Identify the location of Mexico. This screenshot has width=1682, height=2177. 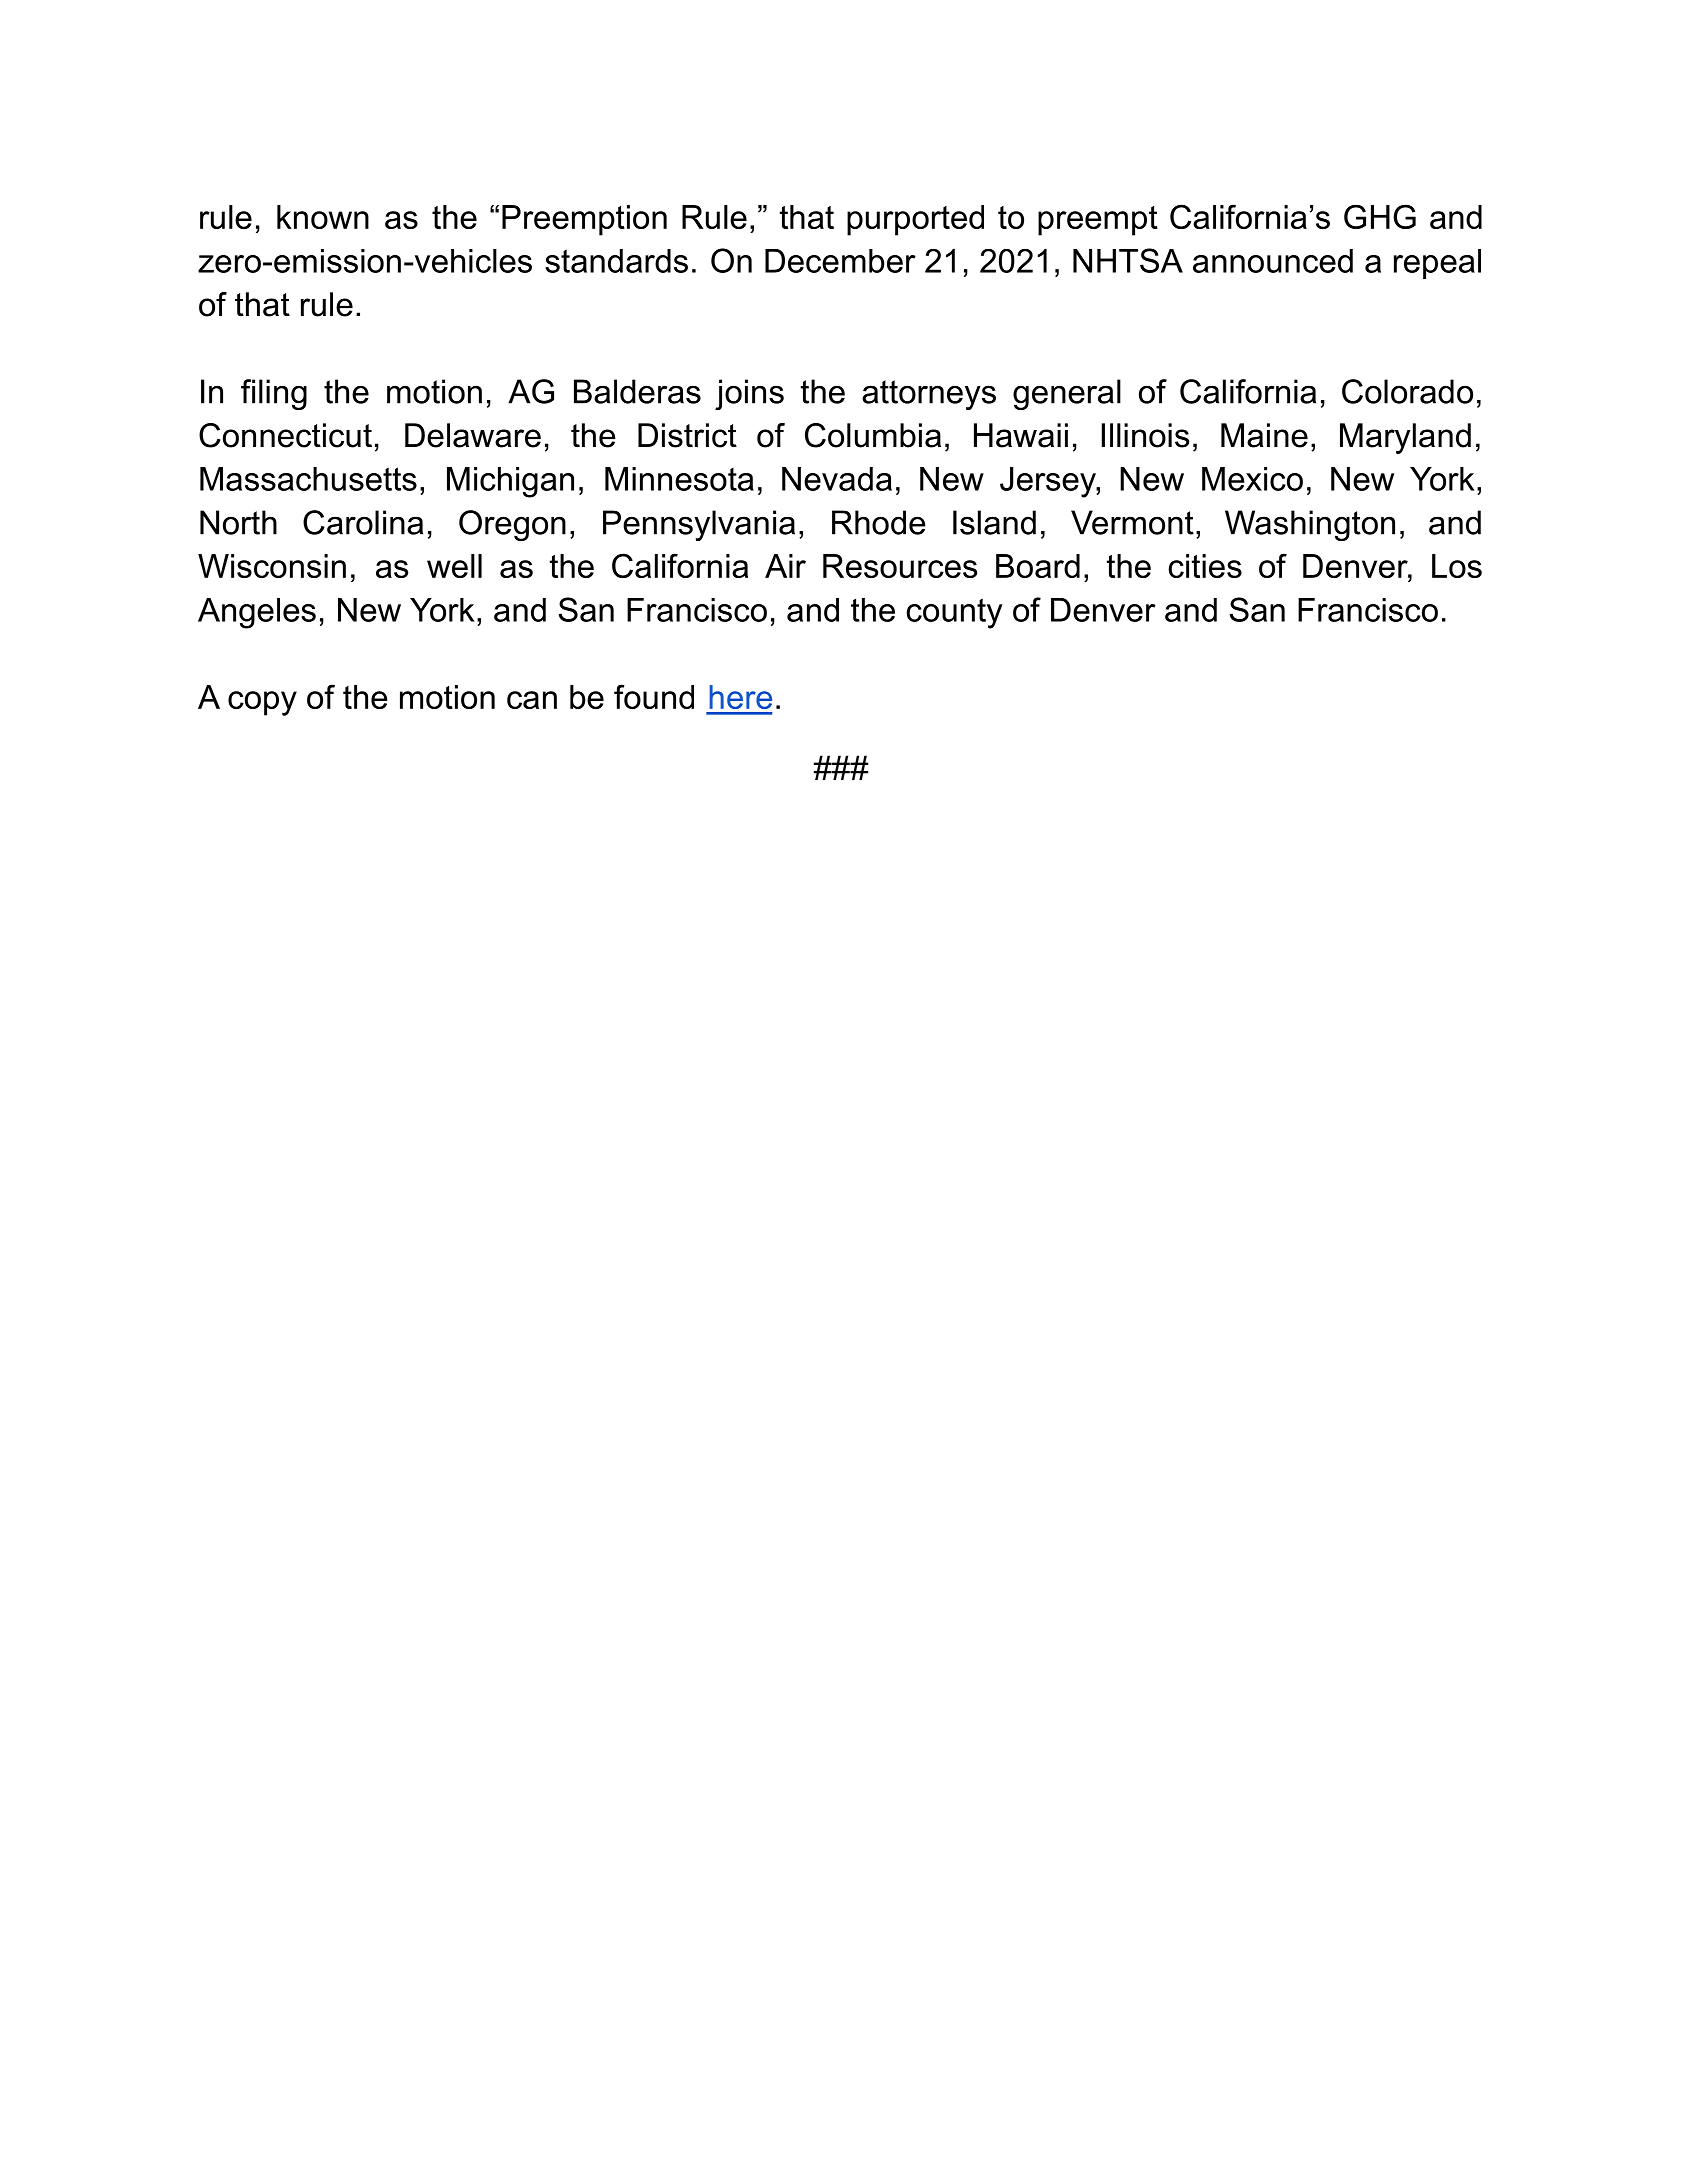
(1252, 479).
